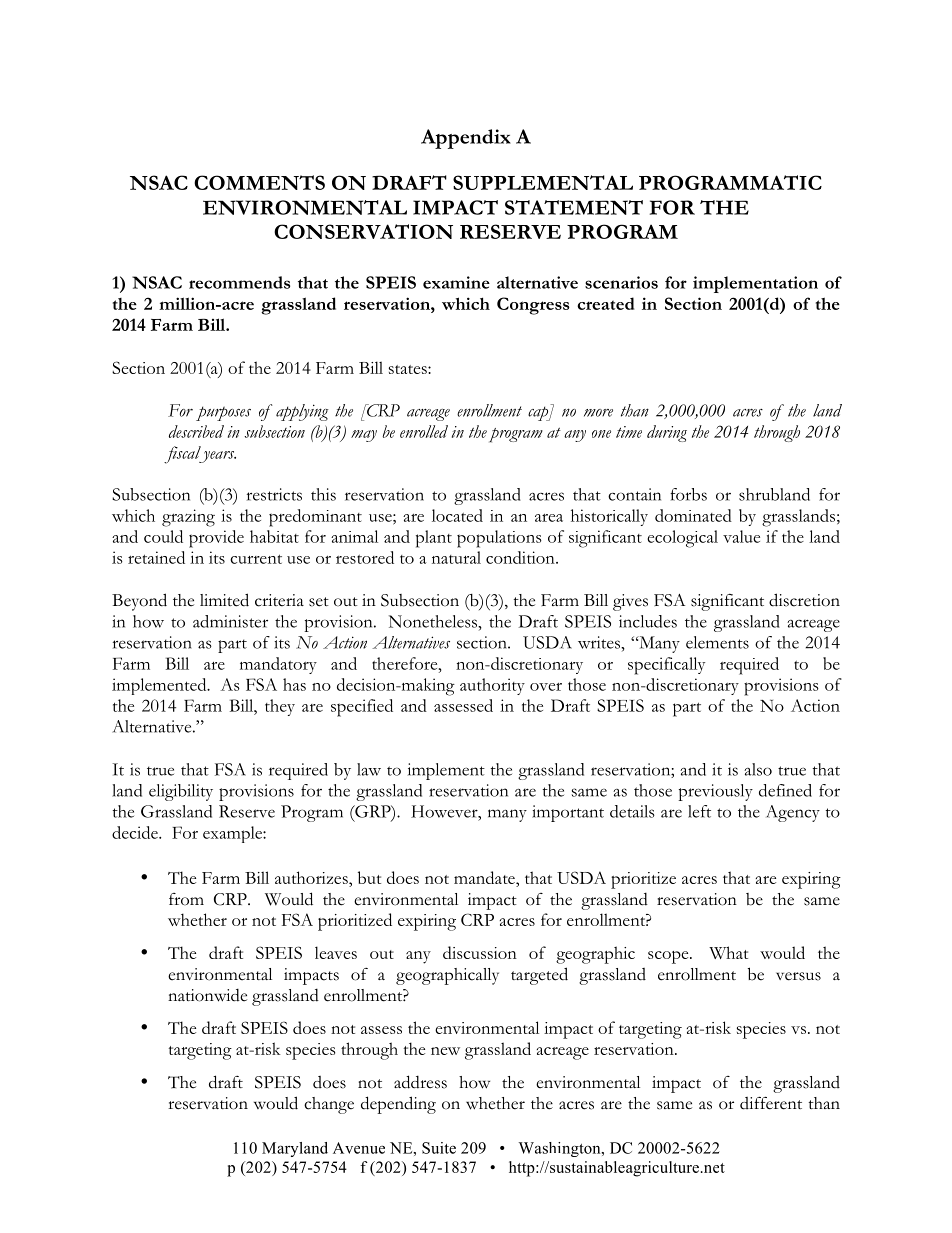  Describe the element at coordinates (259, 182) in the image. I see `COMMENTS` at that location.
